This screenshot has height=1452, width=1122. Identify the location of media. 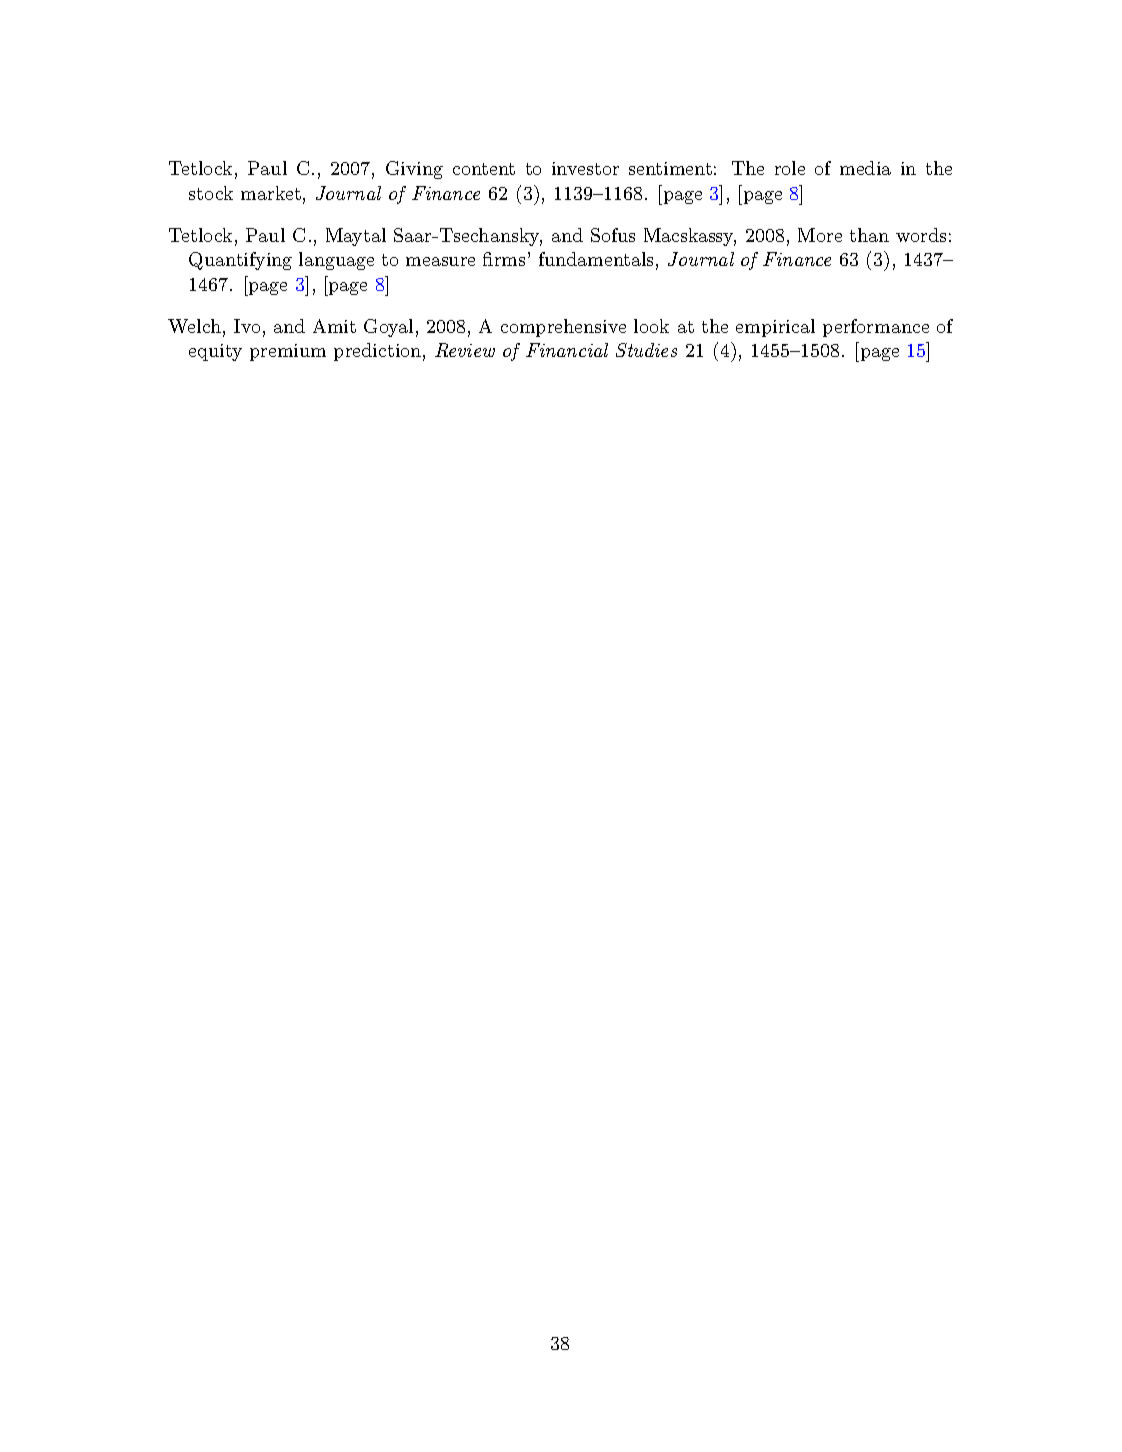
(865, 168).
